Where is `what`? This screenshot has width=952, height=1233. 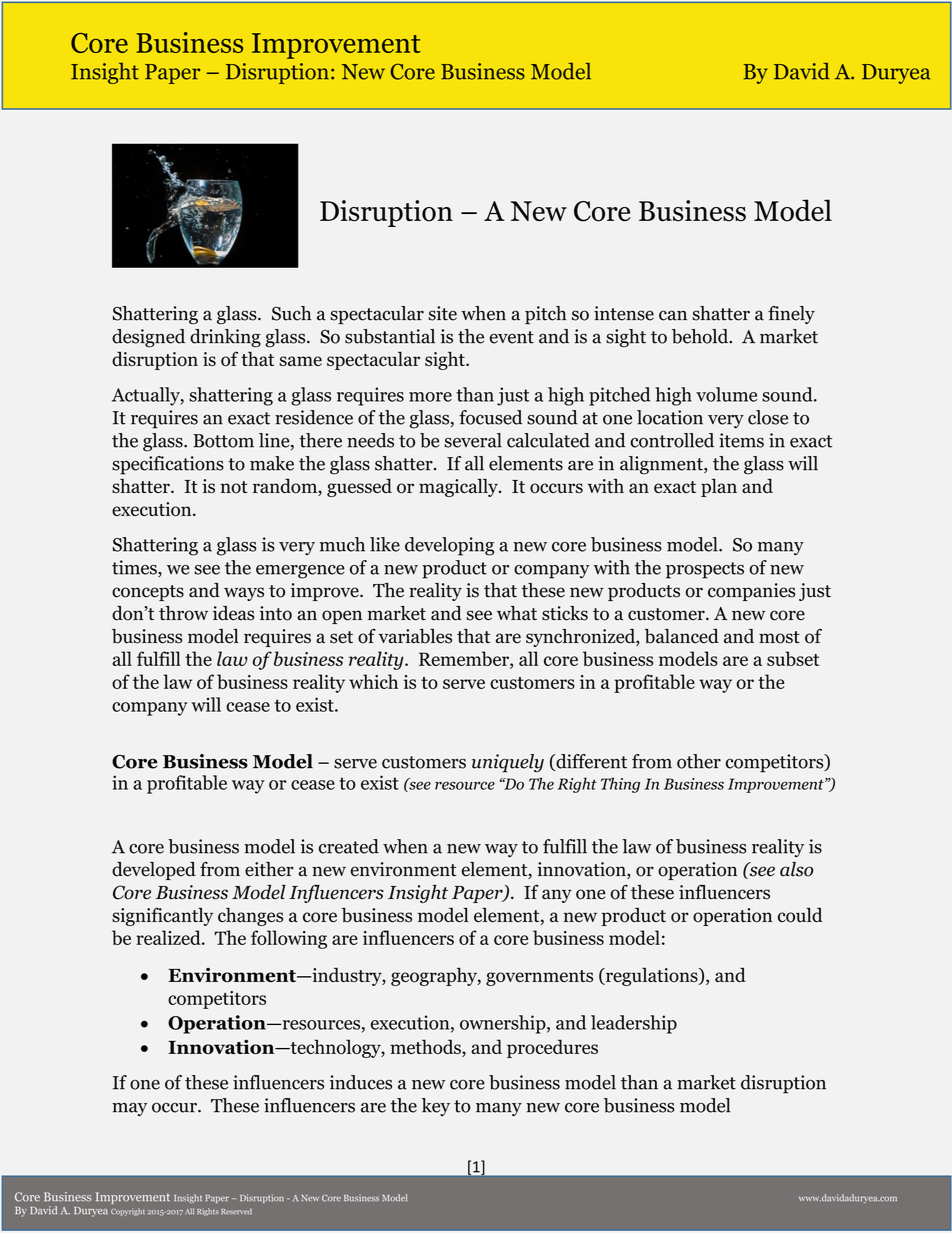 what is located at coordinates (517, 613).
